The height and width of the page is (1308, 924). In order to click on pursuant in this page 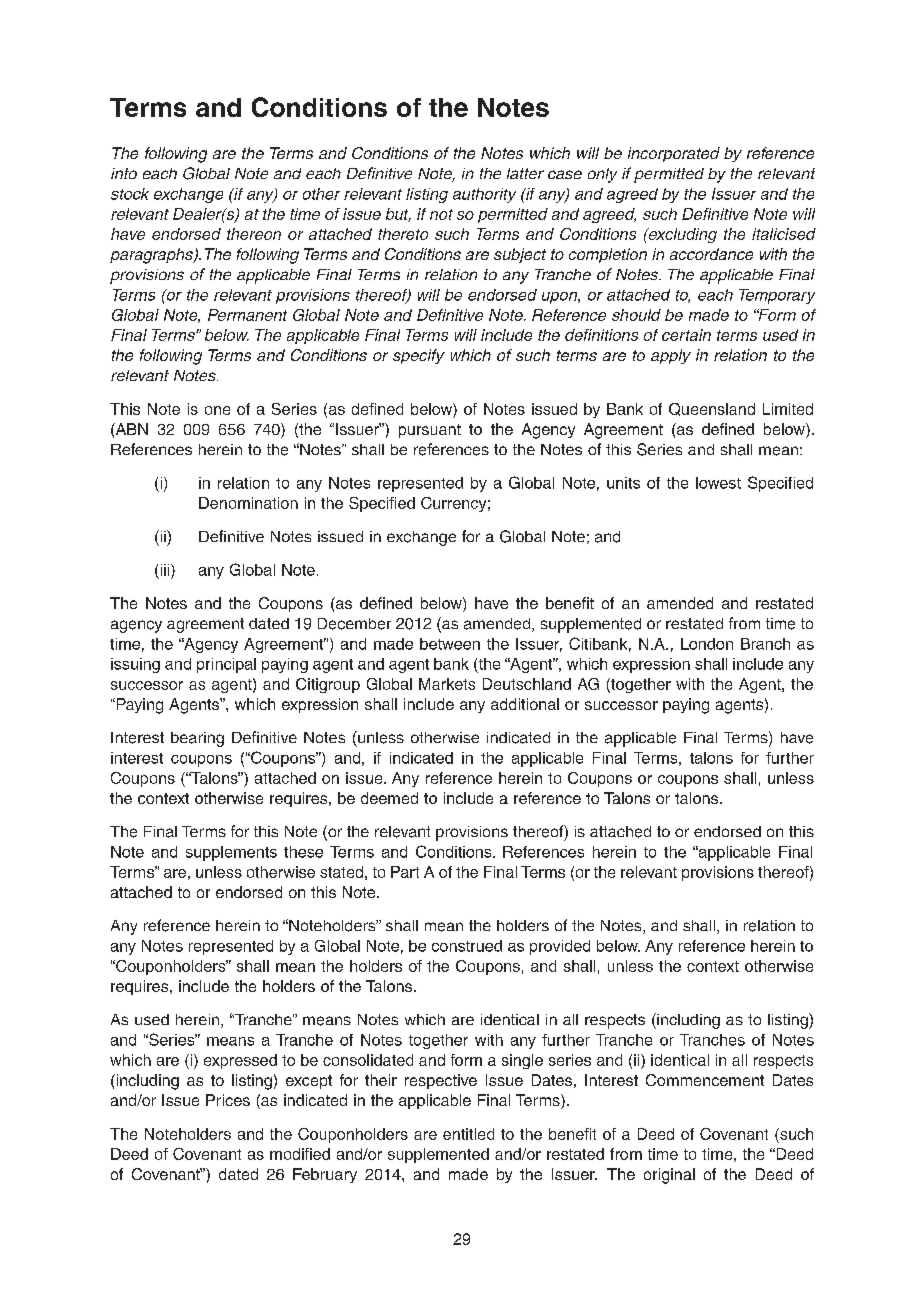, I will do `click(430, 431)`.
